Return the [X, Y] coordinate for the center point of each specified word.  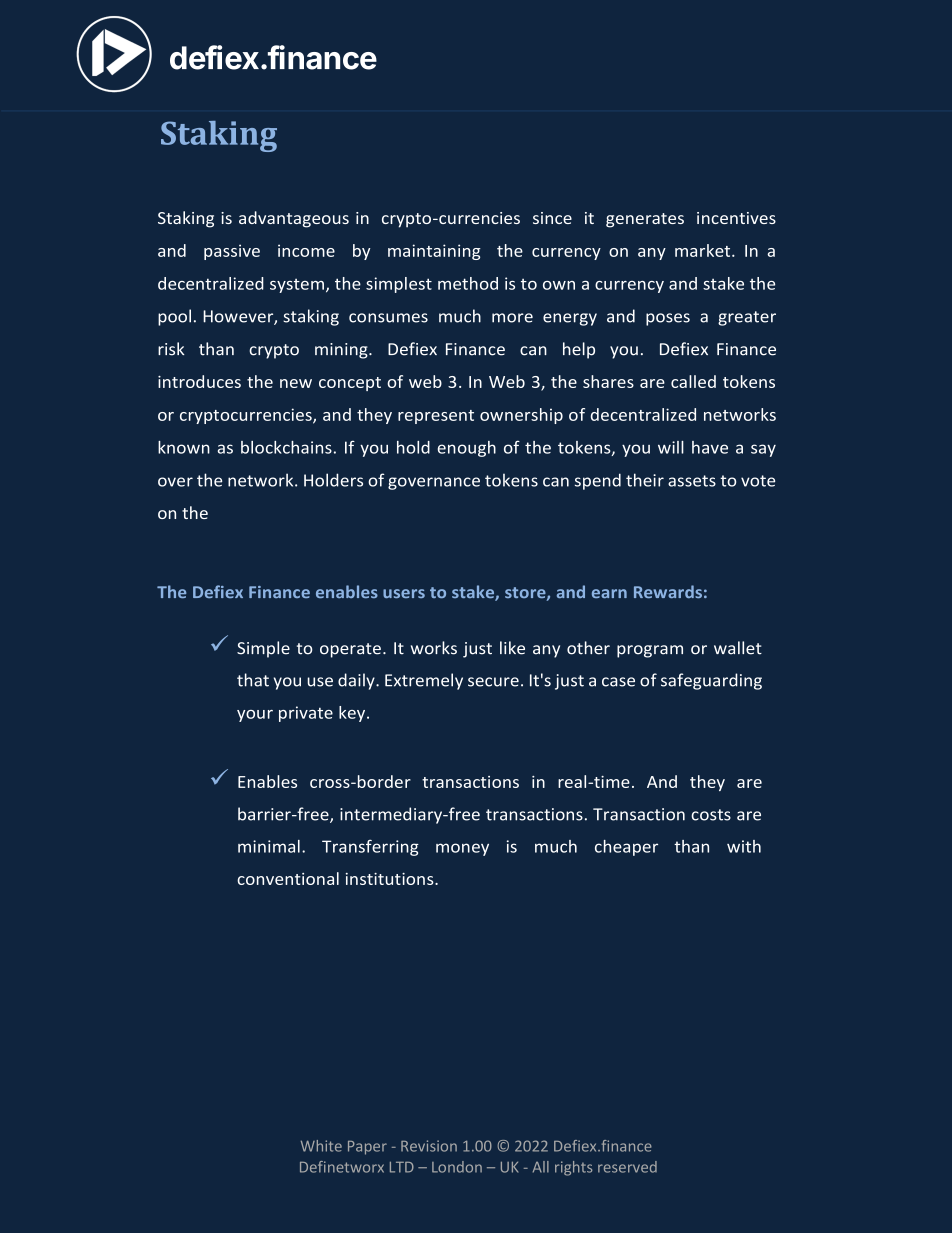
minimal [269, 846]
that [253, 680]
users [404, 593]
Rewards [668, 591]
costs [711, 815]
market [704, 250]
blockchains [286, 447]
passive [232, 252]
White [321, 1146]
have [710, 447]
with [744, 846]
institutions [391, 879]
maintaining [434, 252]
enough [467, 449]
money [462, 849]
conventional [288, 878]
